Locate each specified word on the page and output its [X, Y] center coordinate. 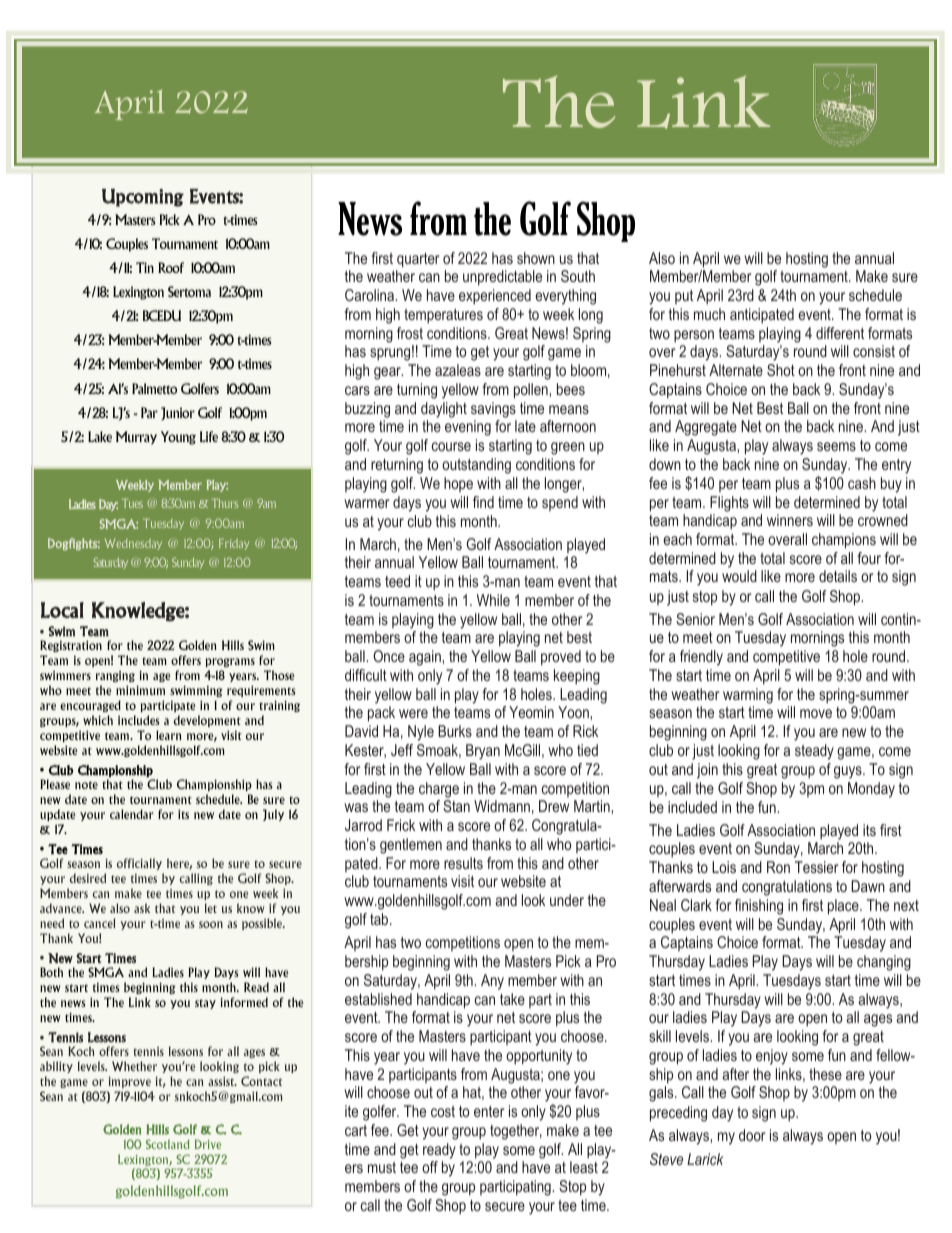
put [684, 297]
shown [536, 258]
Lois [724, 867]
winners [790, 520]
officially [139, 864]
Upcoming [143, 198]
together [516, 1132]
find [483, 502]
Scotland [168, 1144]
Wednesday [133, 544]
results [463, 863]
